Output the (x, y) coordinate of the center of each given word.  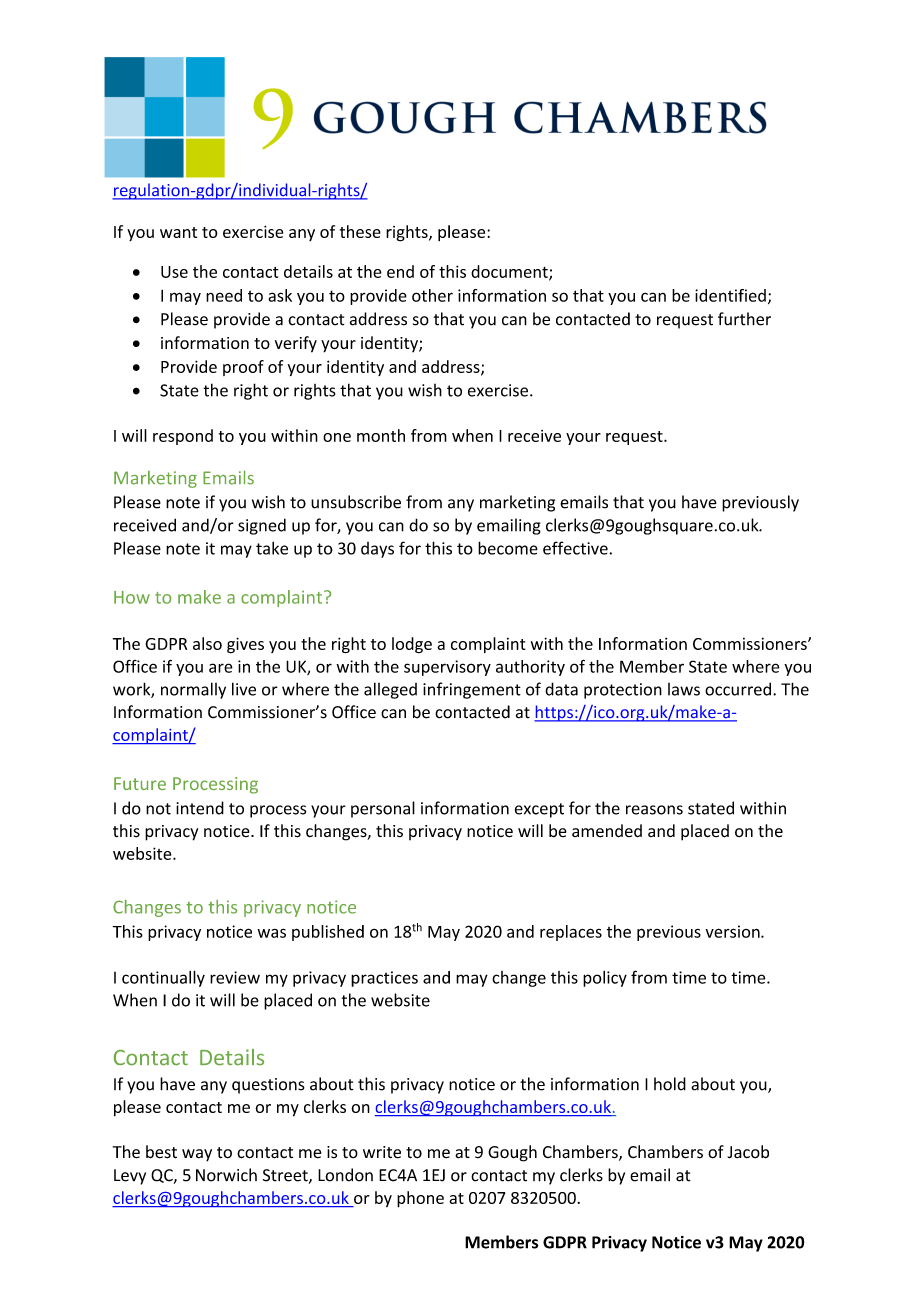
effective (576, 548)
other (432, 295)
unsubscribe (356, 502)
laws (684, 689)
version (733, 931)
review (235, 977)
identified (730, 295)
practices (384, 979)
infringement (472, 690)
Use (174, 272)
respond (183, 437)
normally (193, 690)
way (197, 1155)
